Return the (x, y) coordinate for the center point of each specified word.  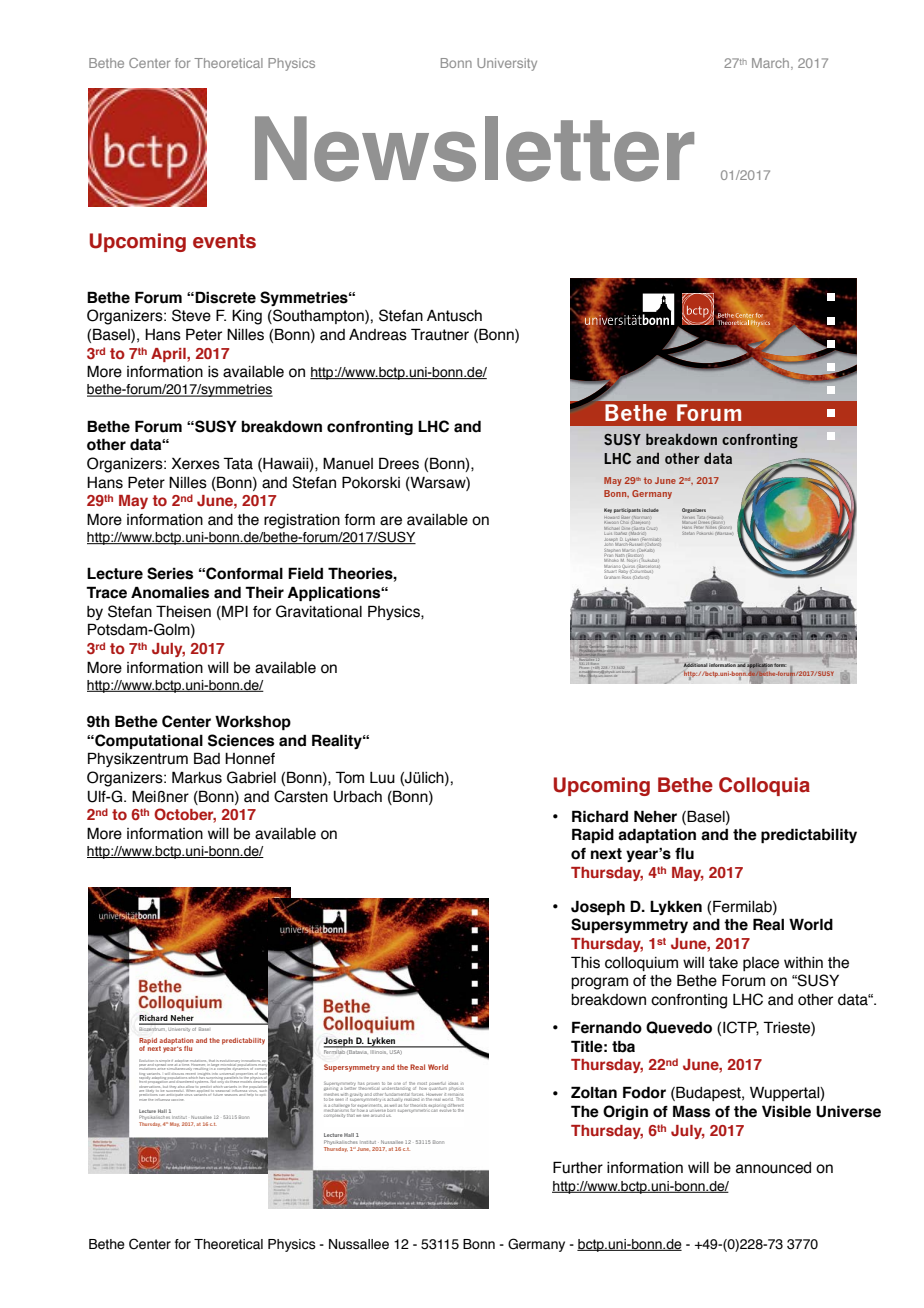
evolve (445, 1109)
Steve (191, 315)
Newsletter (474, 149)
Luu (382, 778)
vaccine (178, 1098)
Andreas (378, 335)
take (723, 963)
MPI (234, 611)
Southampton (318, 316)
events (224, 241)
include (650, 510)
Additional (695, 665)
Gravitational (319, 611)
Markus (197, 777)
